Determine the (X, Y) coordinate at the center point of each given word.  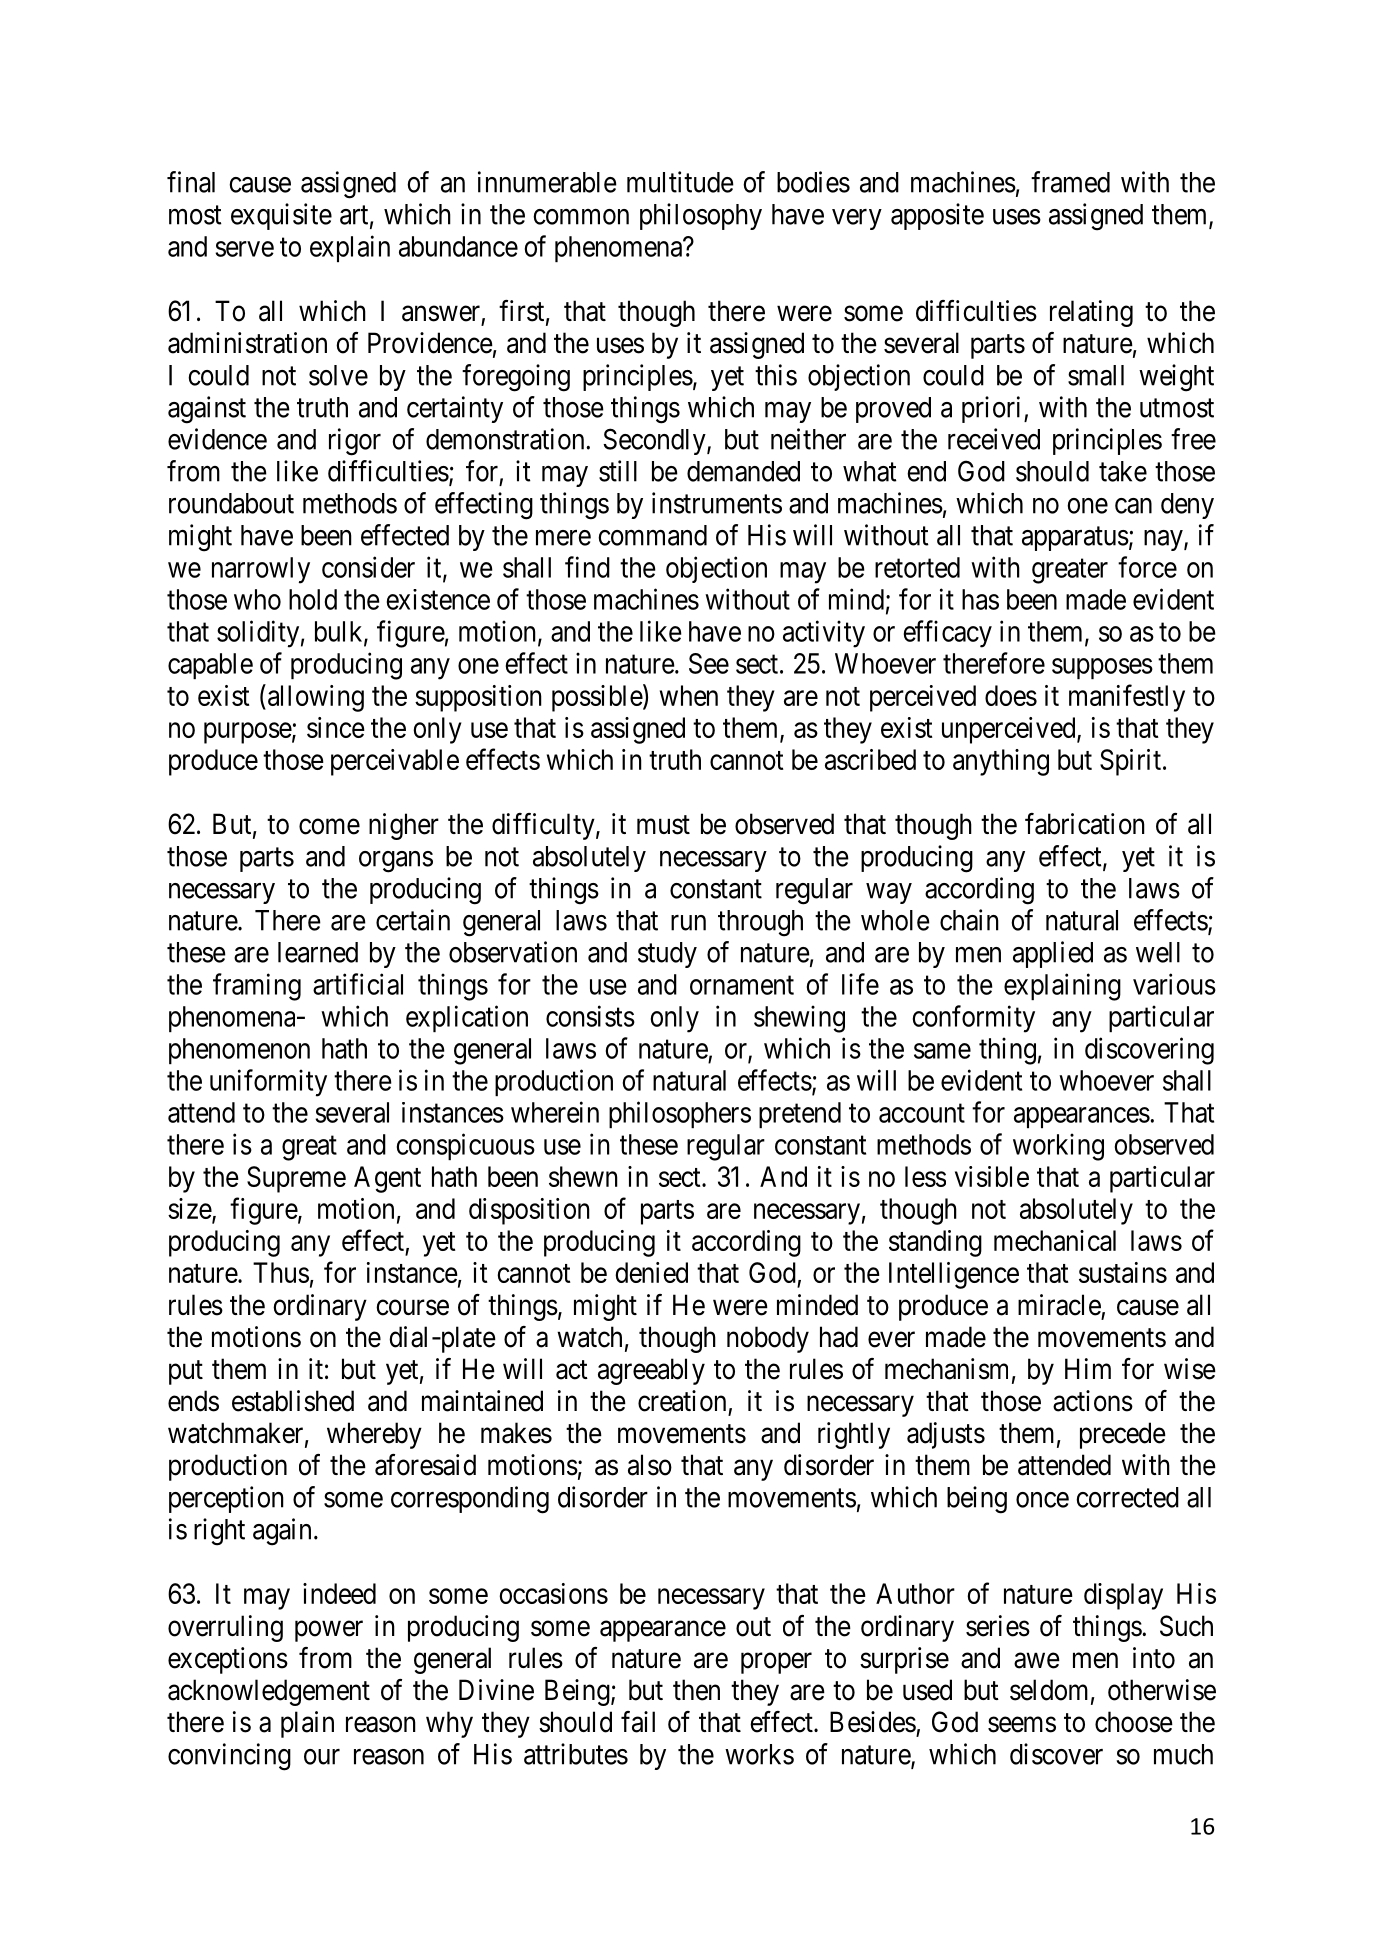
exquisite (281, 216)
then (696, 1690)
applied (1053, 954)
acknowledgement (269, 1692)
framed (1070, 182)
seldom (1049, 1690)
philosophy (701, 216)
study (667, 955)
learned (318, 952)
